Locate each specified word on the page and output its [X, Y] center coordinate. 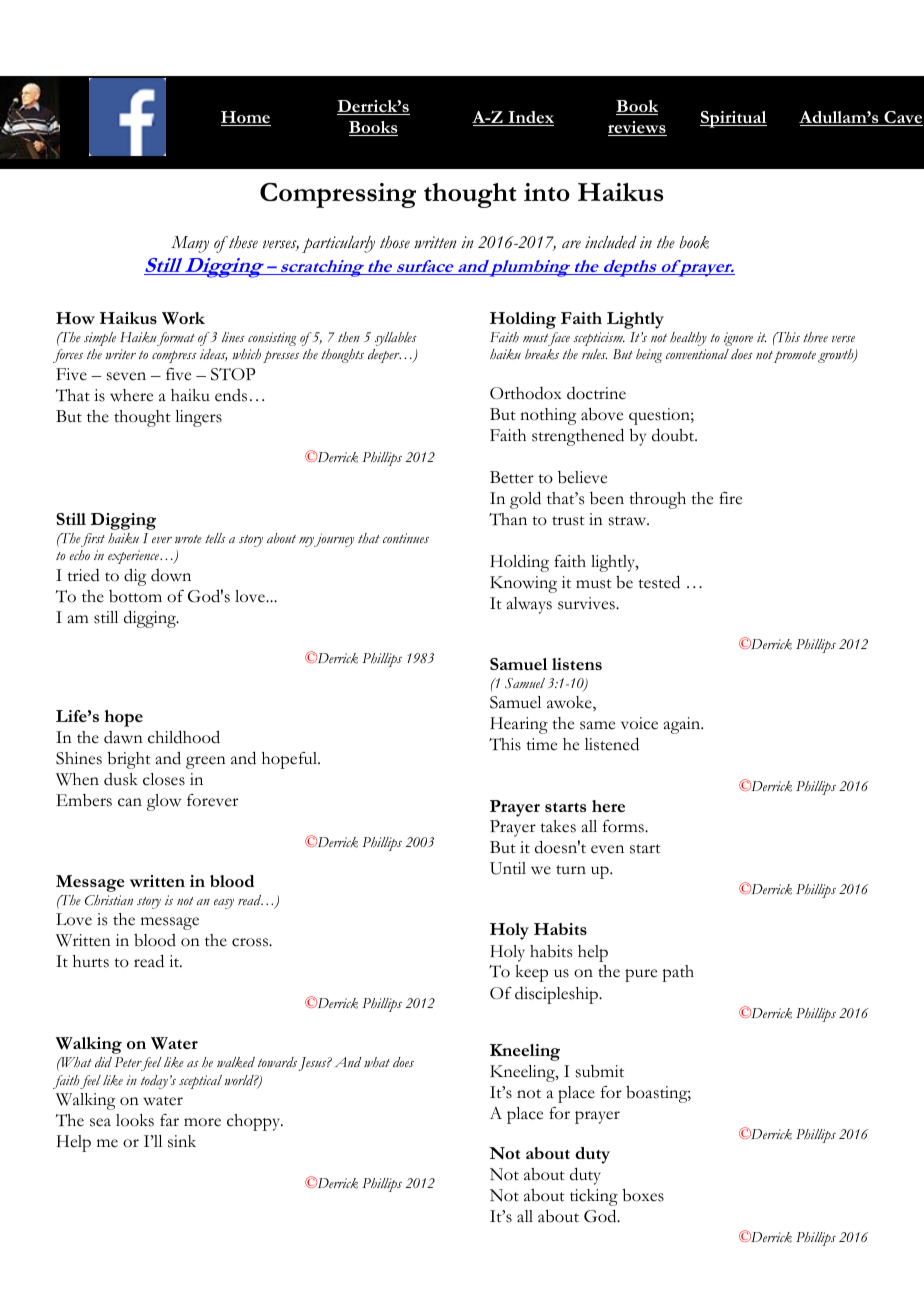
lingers [198, 418]
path [678, 973]
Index [530, 118]
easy [224, 904]
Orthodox [526, 393]
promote [794, 357]
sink [182, 1141]
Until [508, 868]
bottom [135, 596]
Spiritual [733, 119]
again [683, 725]
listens [577, 664]
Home [246, 118]
